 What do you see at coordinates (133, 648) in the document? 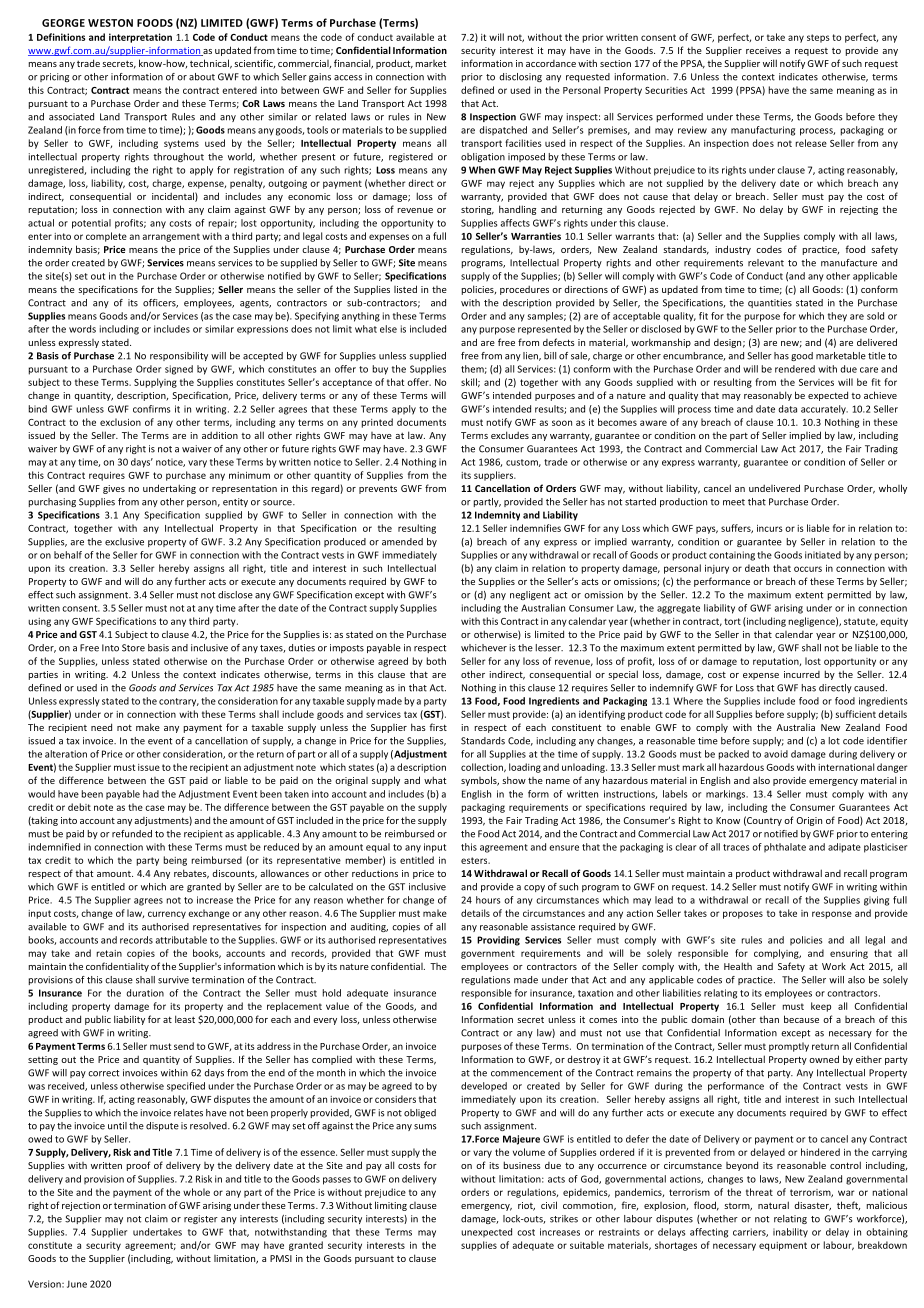
I see `Store` at bounding box center [133, 648].
